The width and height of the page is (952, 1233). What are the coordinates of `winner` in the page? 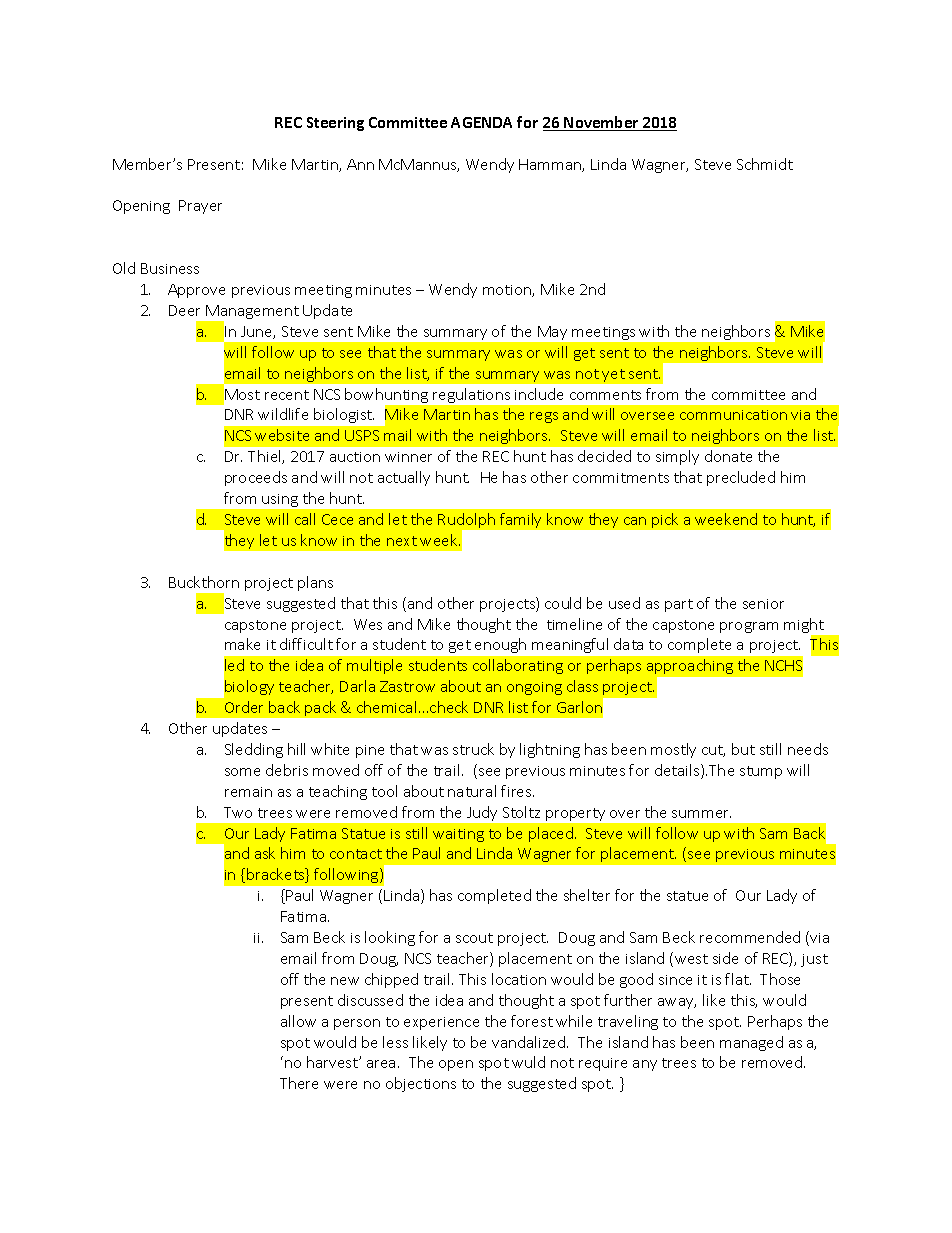 It's located at (408, 457).
